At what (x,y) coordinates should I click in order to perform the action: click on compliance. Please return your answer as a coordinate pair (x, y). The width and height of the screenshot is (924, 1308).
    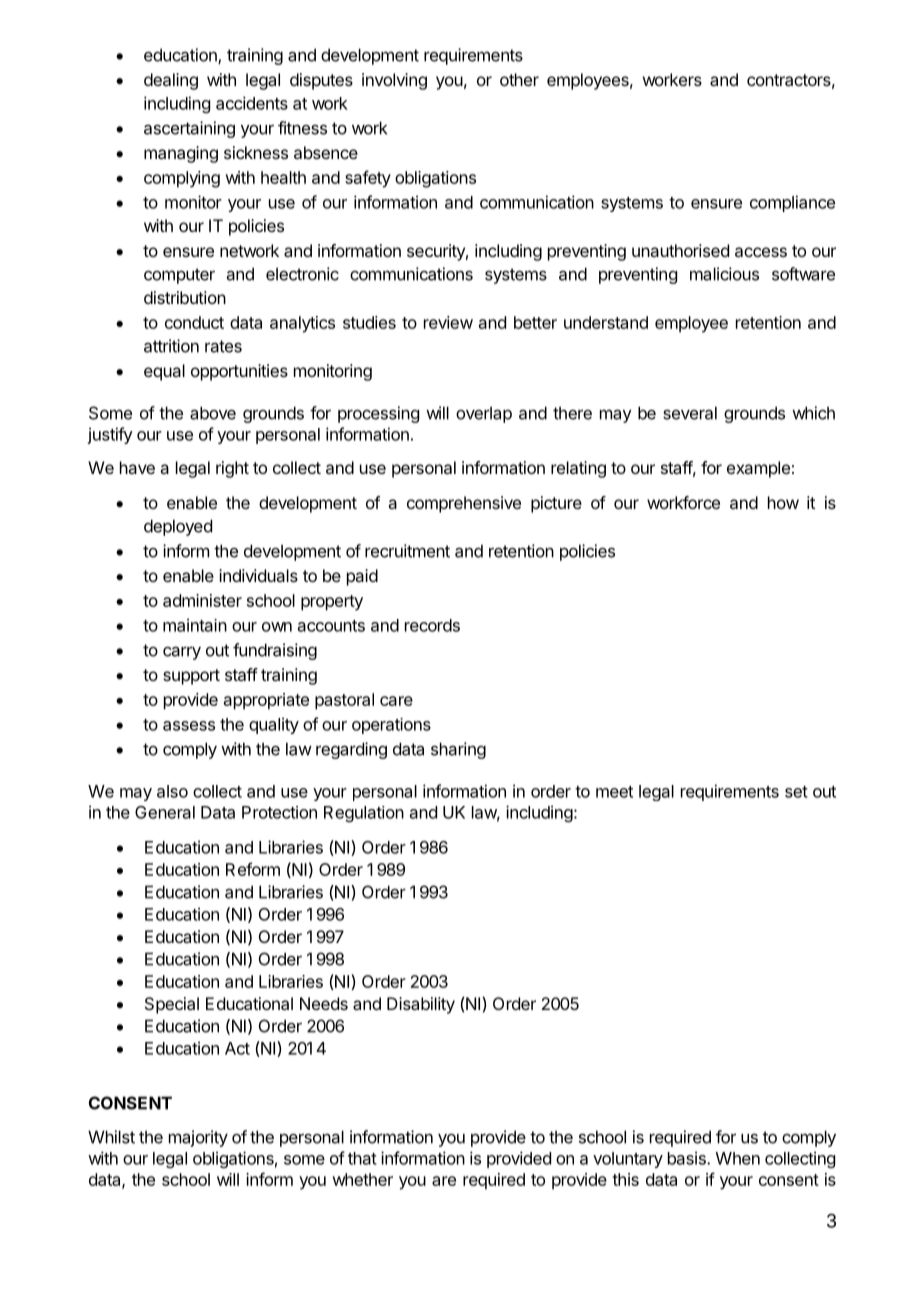
    Looking at the image, I should click on (792, 203).
